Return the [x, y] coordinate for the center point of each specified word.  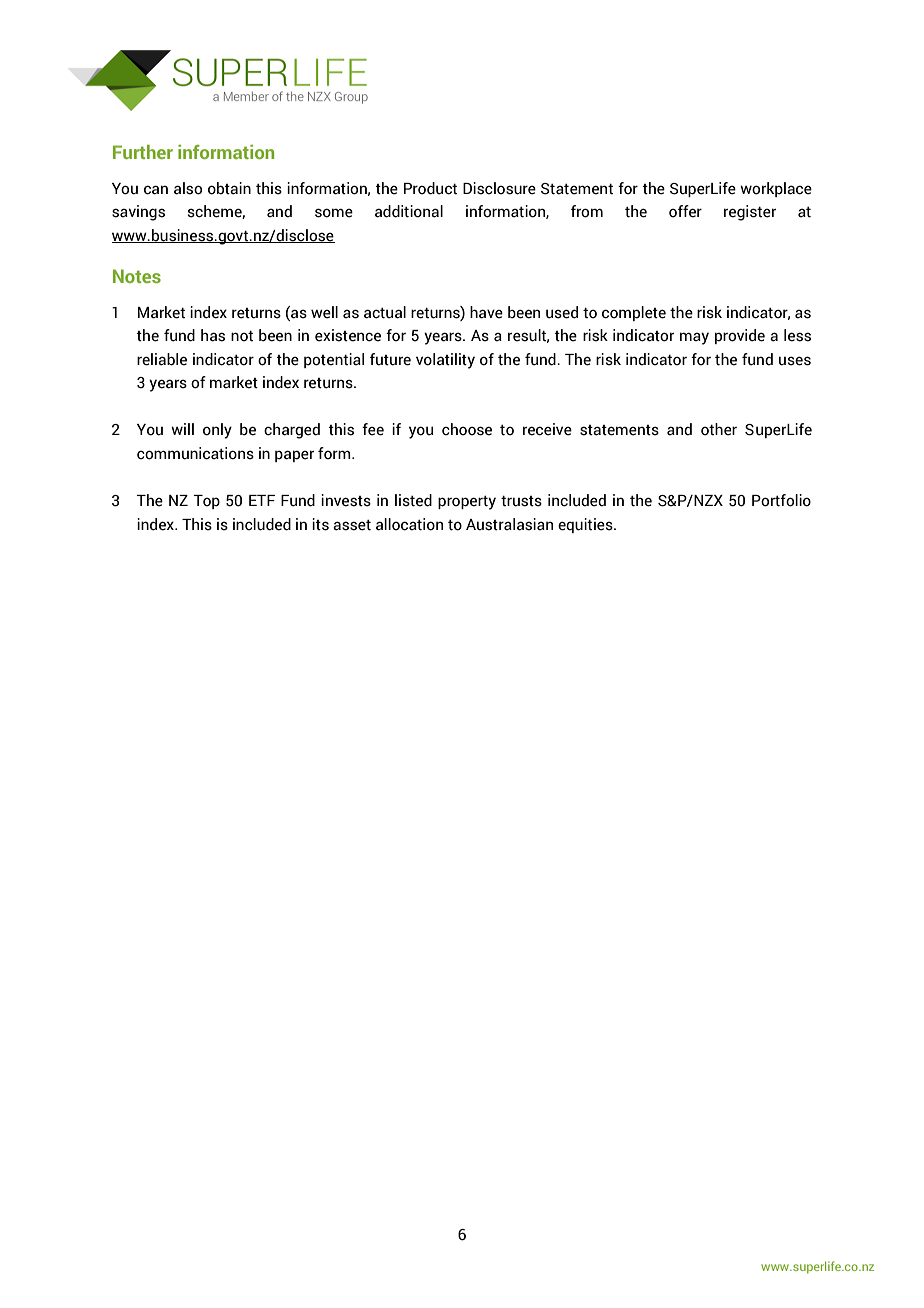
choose [467, 429]
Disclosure [499, 188]
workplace [776, 189]
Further [143, 152]
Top [206, 502]
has [213, 335]
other [719, 429]
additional [409, 211]
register [750, 213]
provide [740, 336]
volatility [445, 361]
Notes [137, 276]
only [217, 431]
